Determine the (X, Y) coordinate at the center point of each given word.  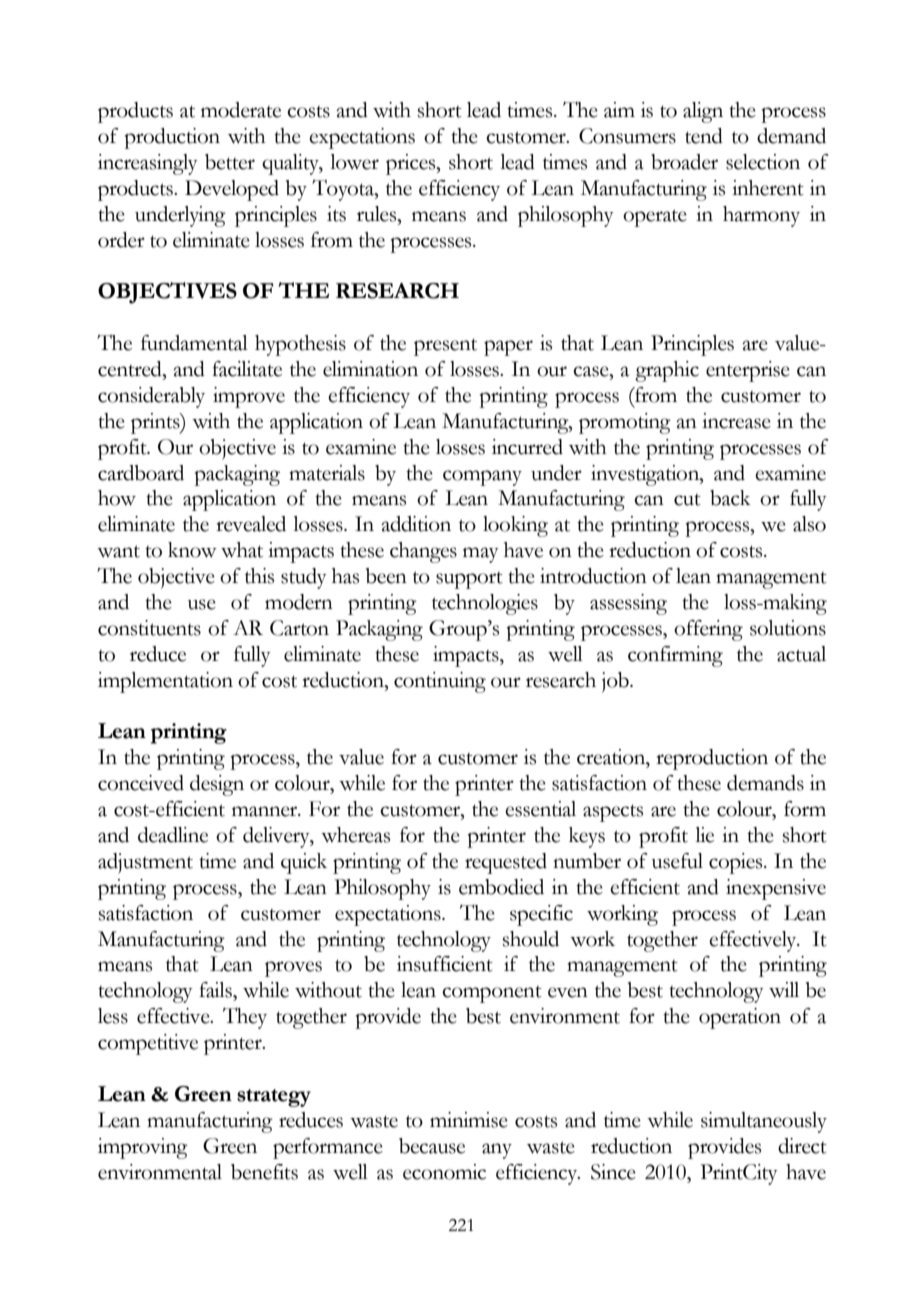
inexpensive (776, 889)
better (230, 162)
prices (412, 164)
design (217, 785)
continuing (440, 682)
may (481, 555)
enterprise (748, 371)
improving (143, 1148)
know (192, 550)
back (730, 498)
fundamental (194, 343)
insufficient (445, 964)
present (445, 347)
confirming (675, 656)
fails (216, 990)
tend (704, 136)
